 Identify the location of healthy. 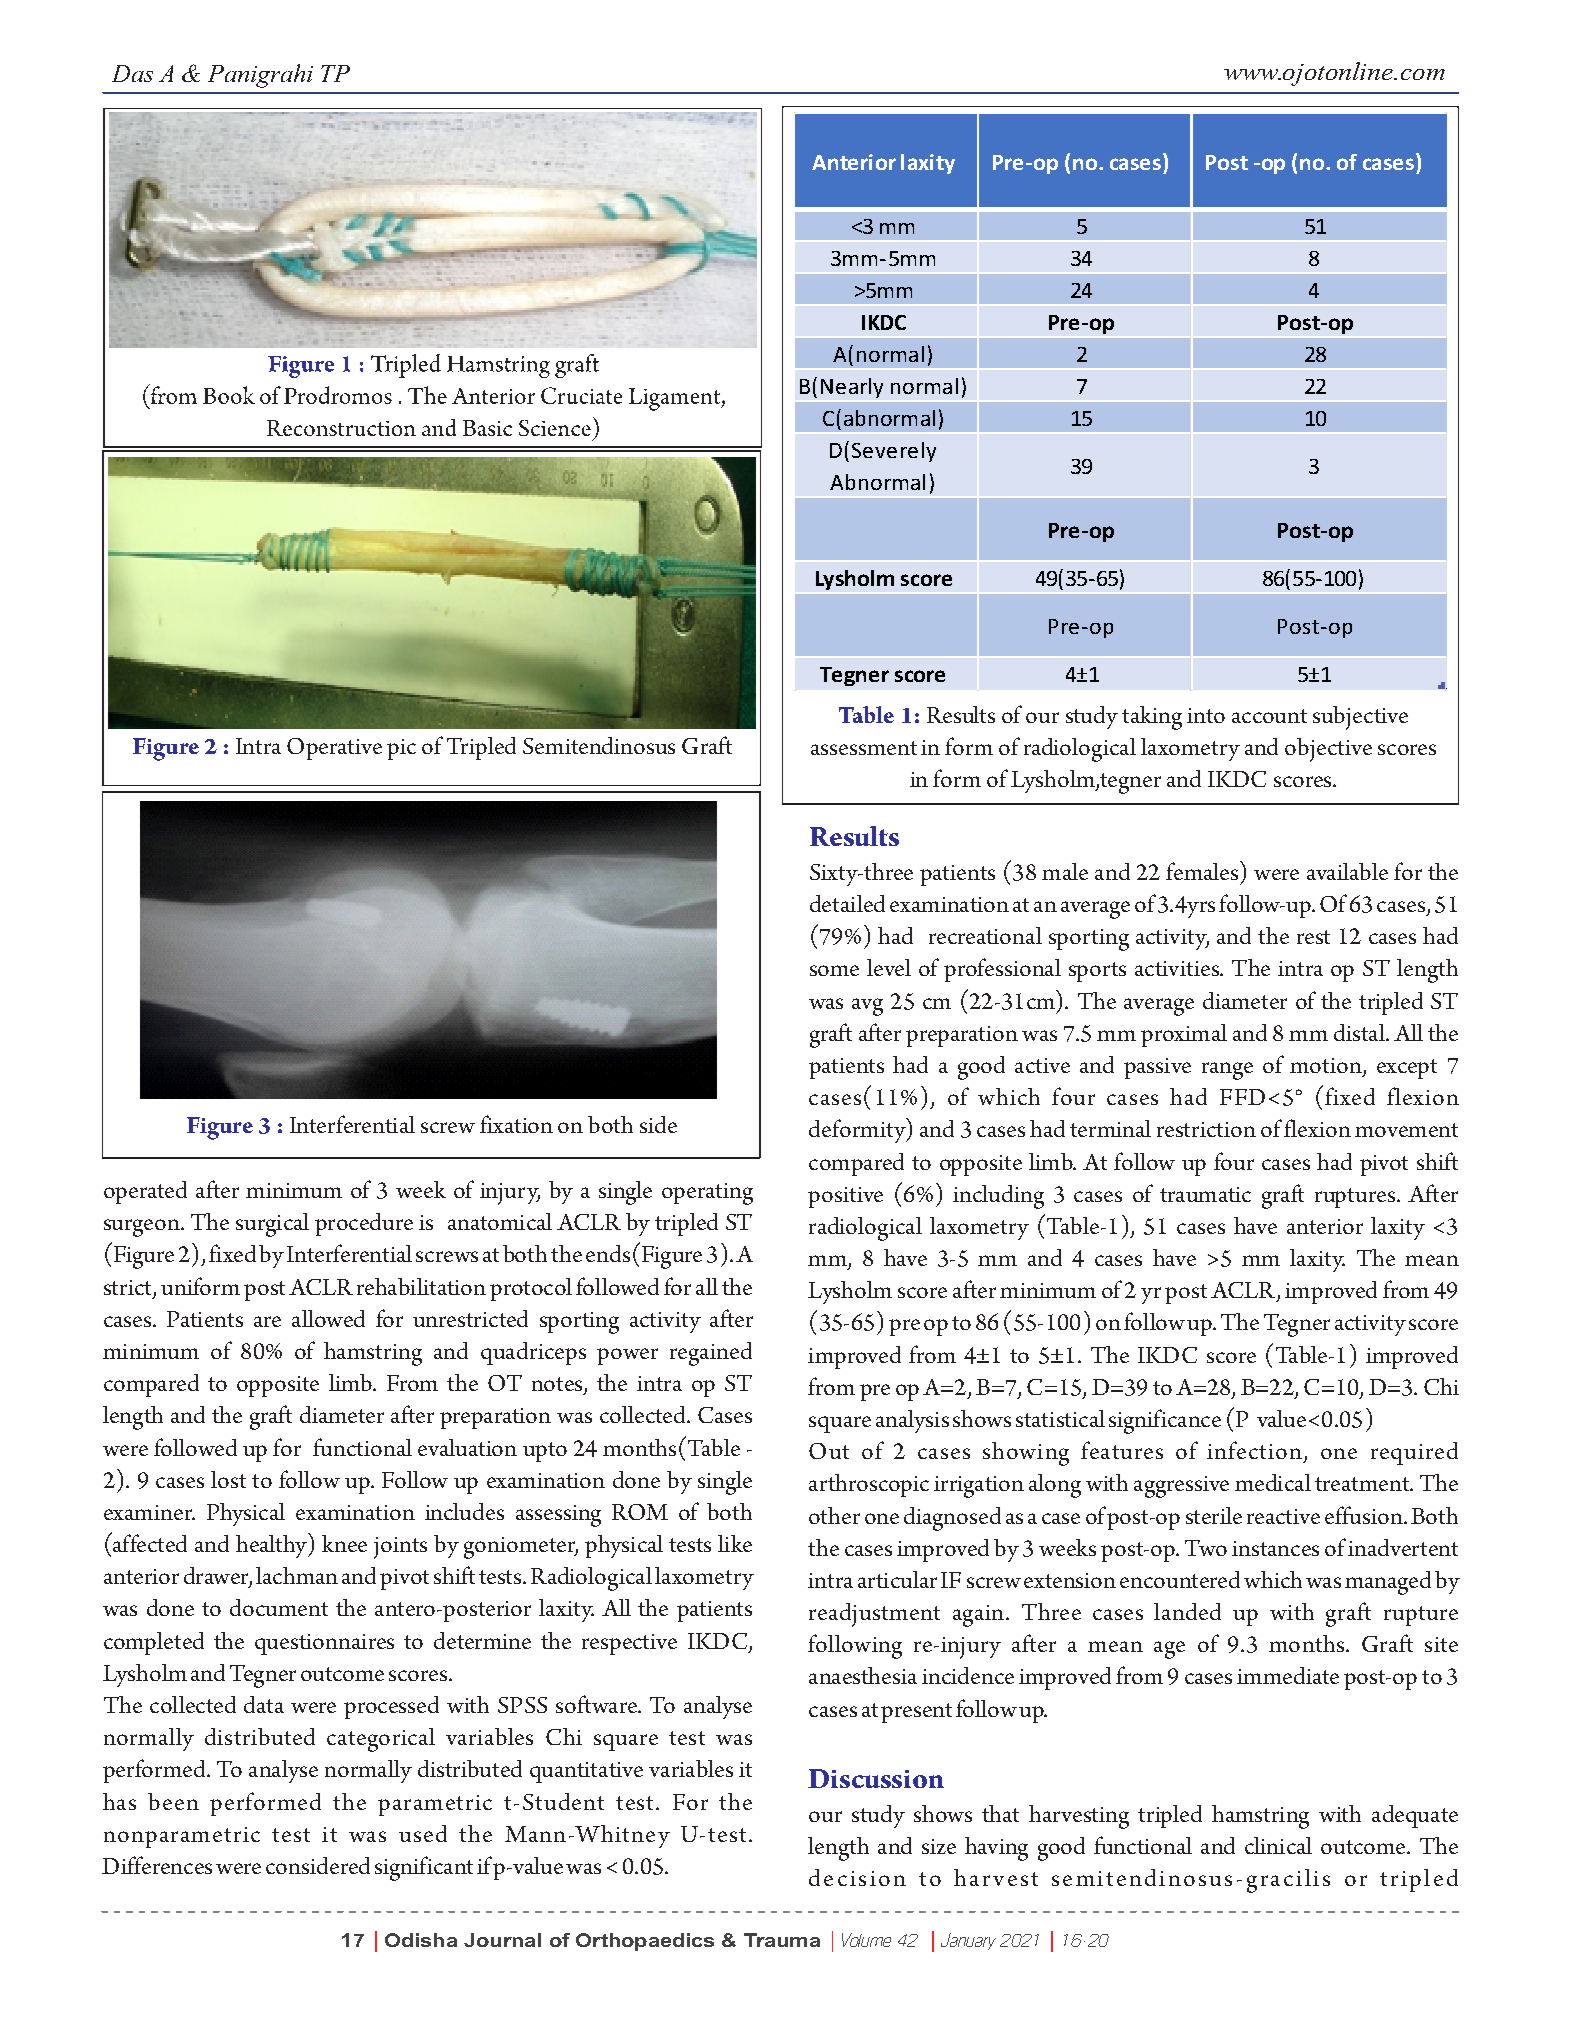
(273, 1545).
